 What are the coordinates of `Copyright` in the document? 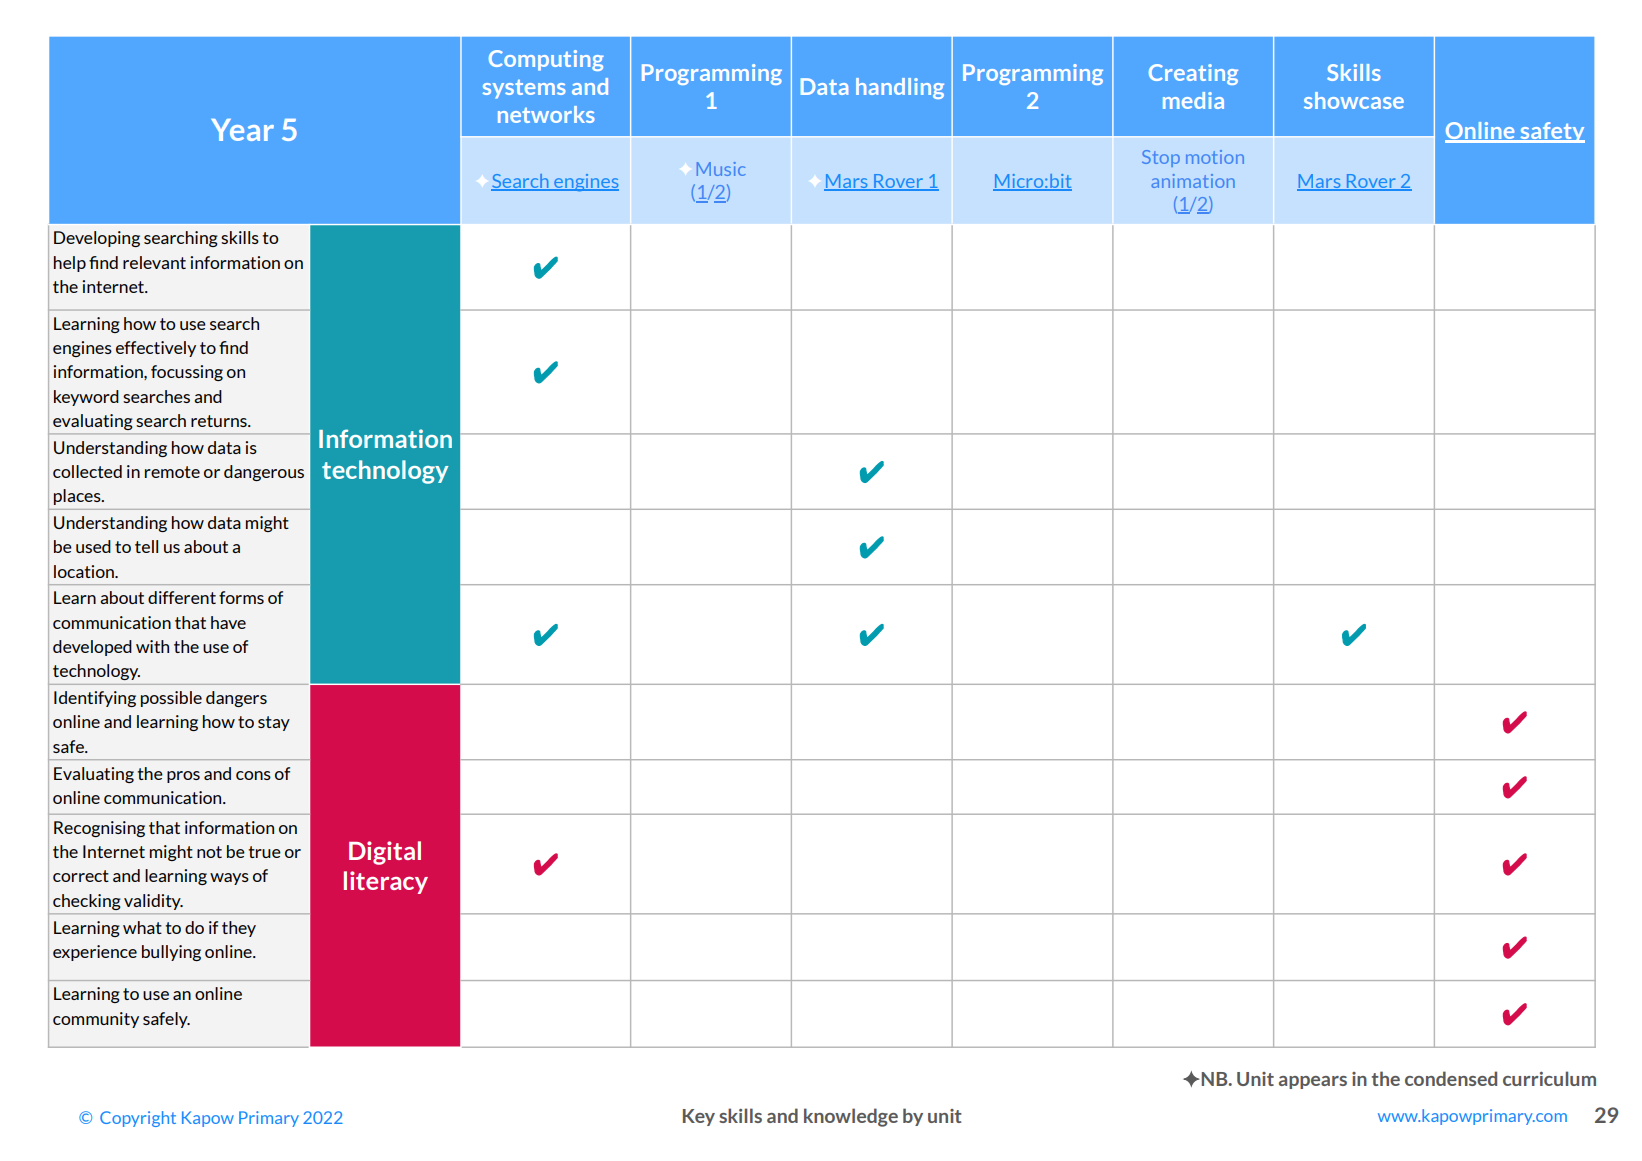 It's located at (138, 1119).
